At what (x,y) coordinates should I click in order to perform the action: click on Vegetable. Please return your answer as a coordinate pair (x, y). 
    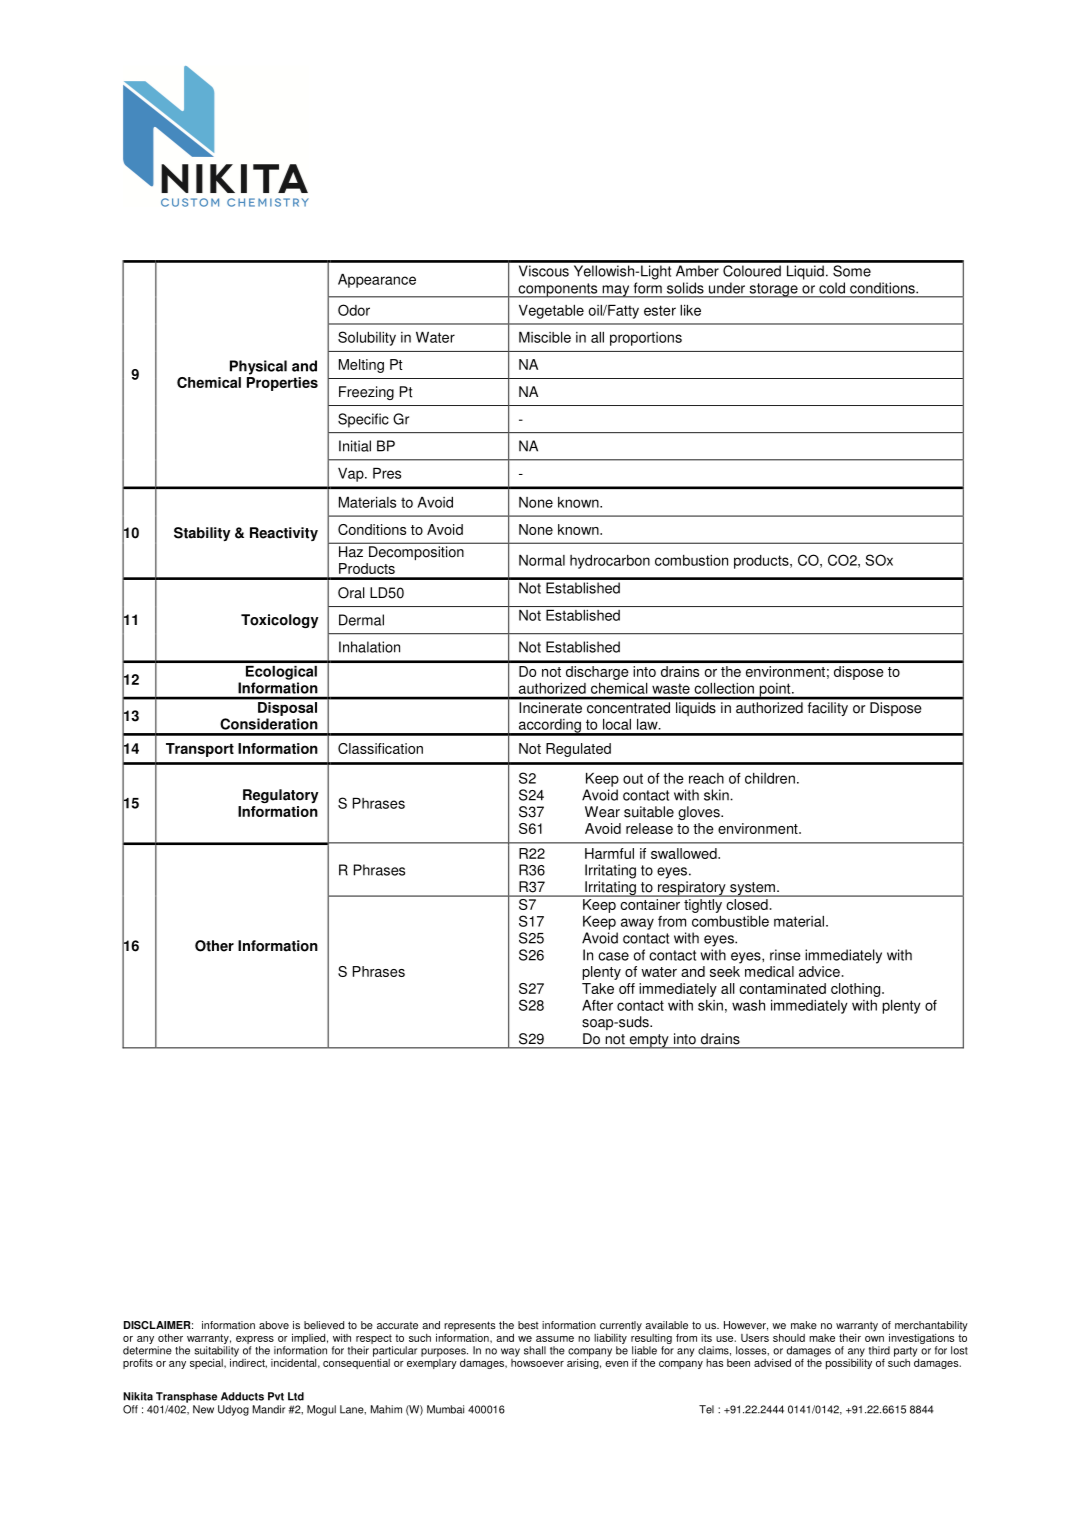
    Looking at the image, I should click on (551, 312).
